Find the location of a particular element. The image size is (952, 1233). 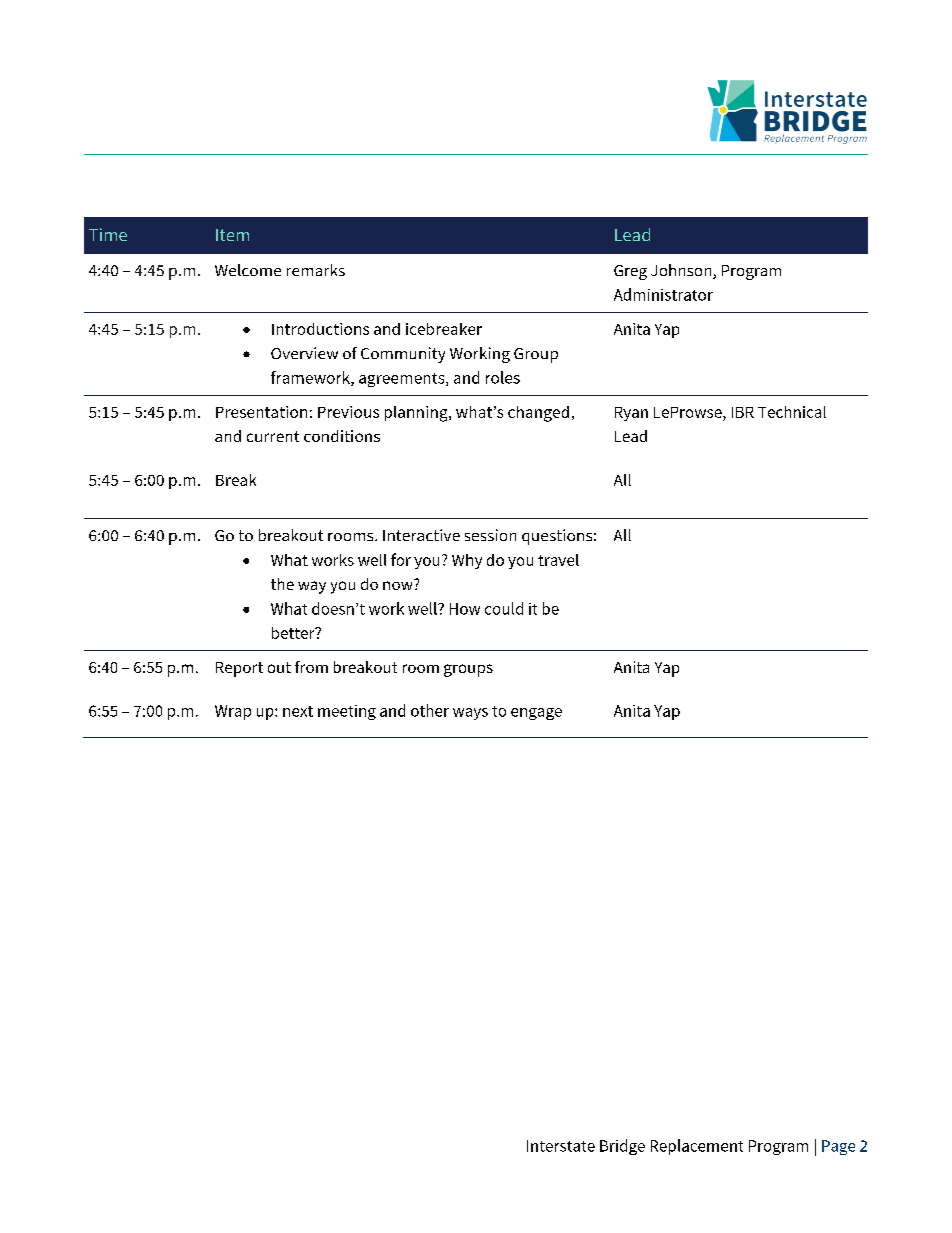

ways is located at coordinates (470, 714).
